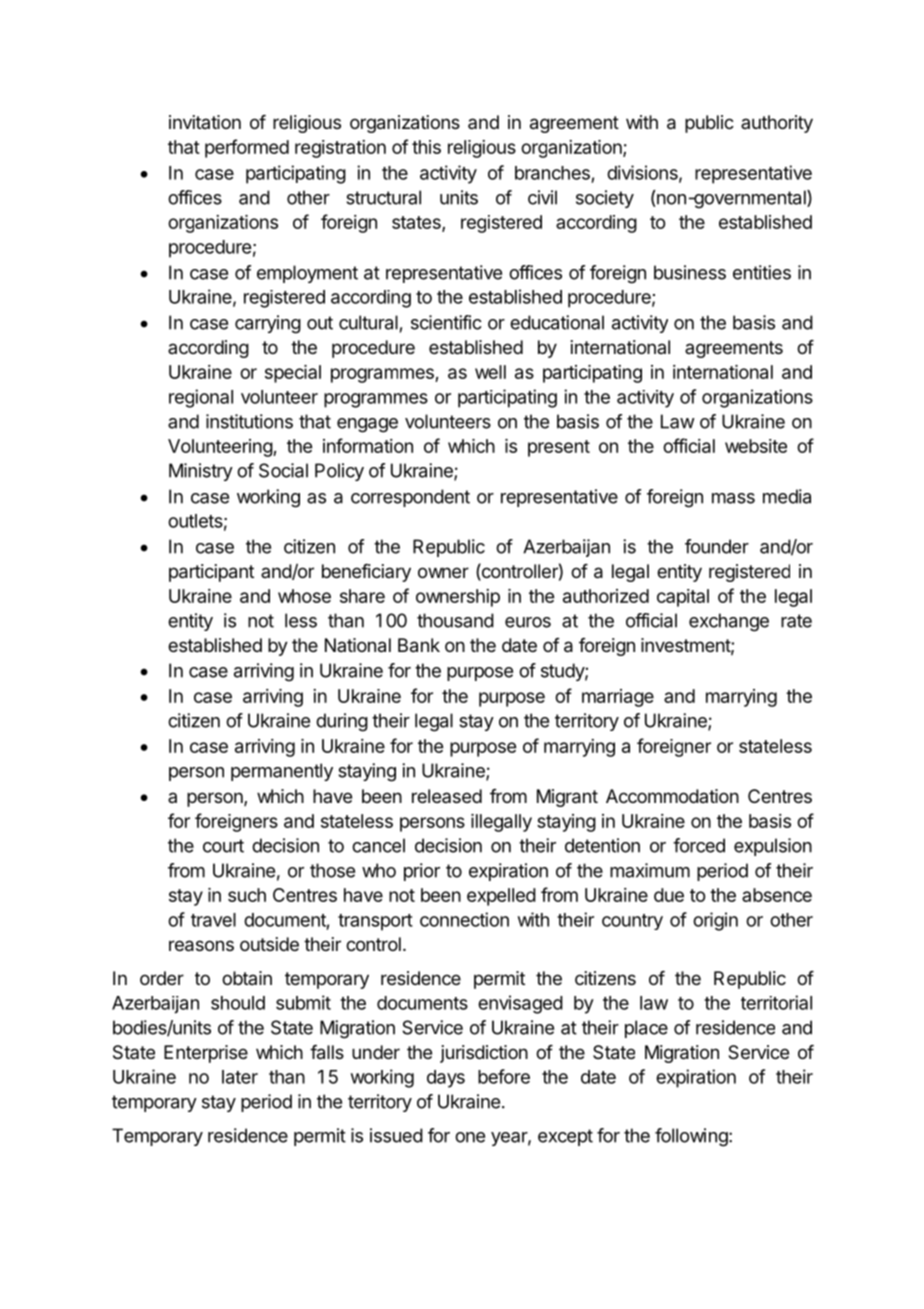 The height and width of the page is (1309, 924). I want to click on Accommodation, so click(672, 796).
